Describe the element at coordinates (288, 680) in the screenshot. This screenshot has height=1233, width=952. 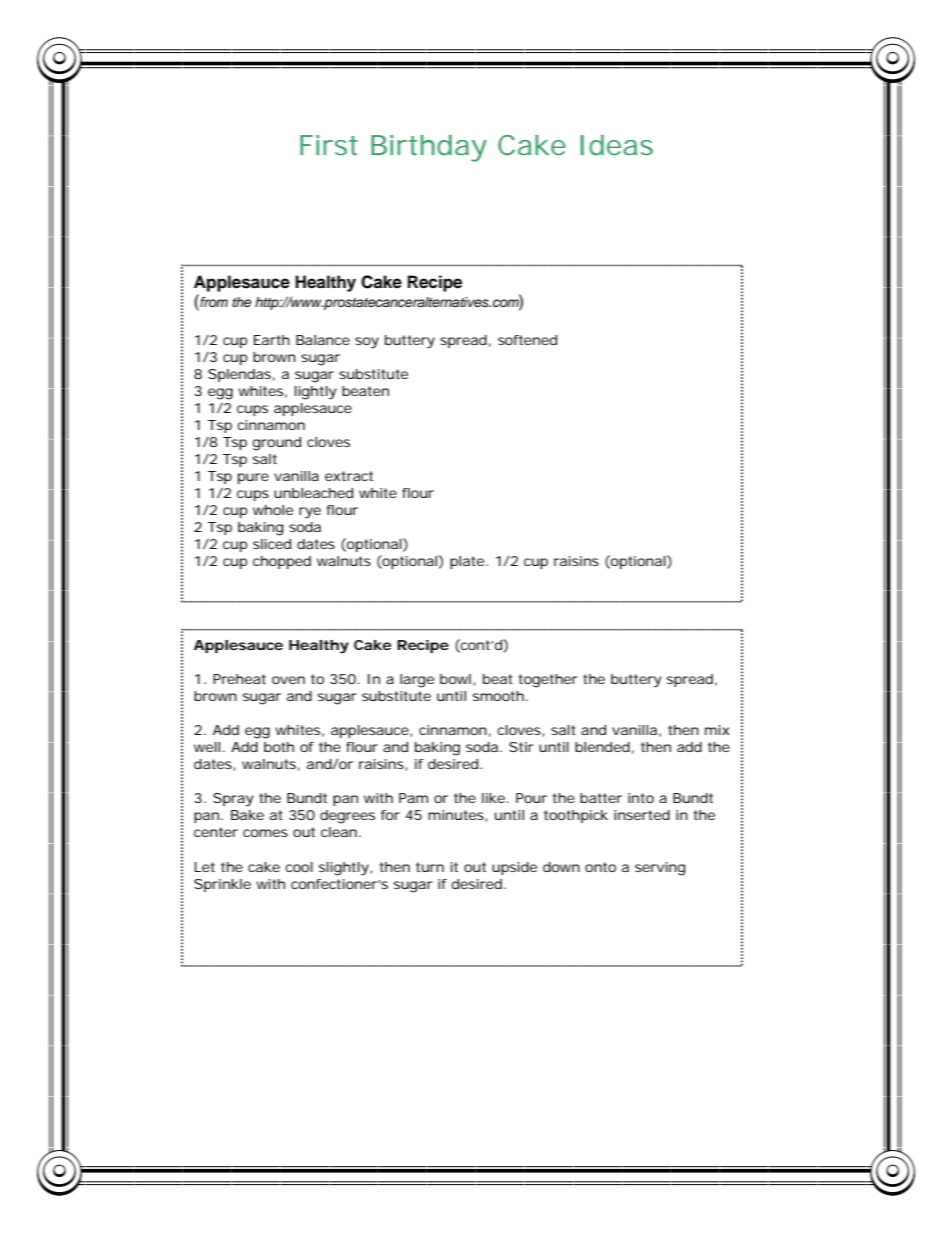
I see `oven` at that location.
